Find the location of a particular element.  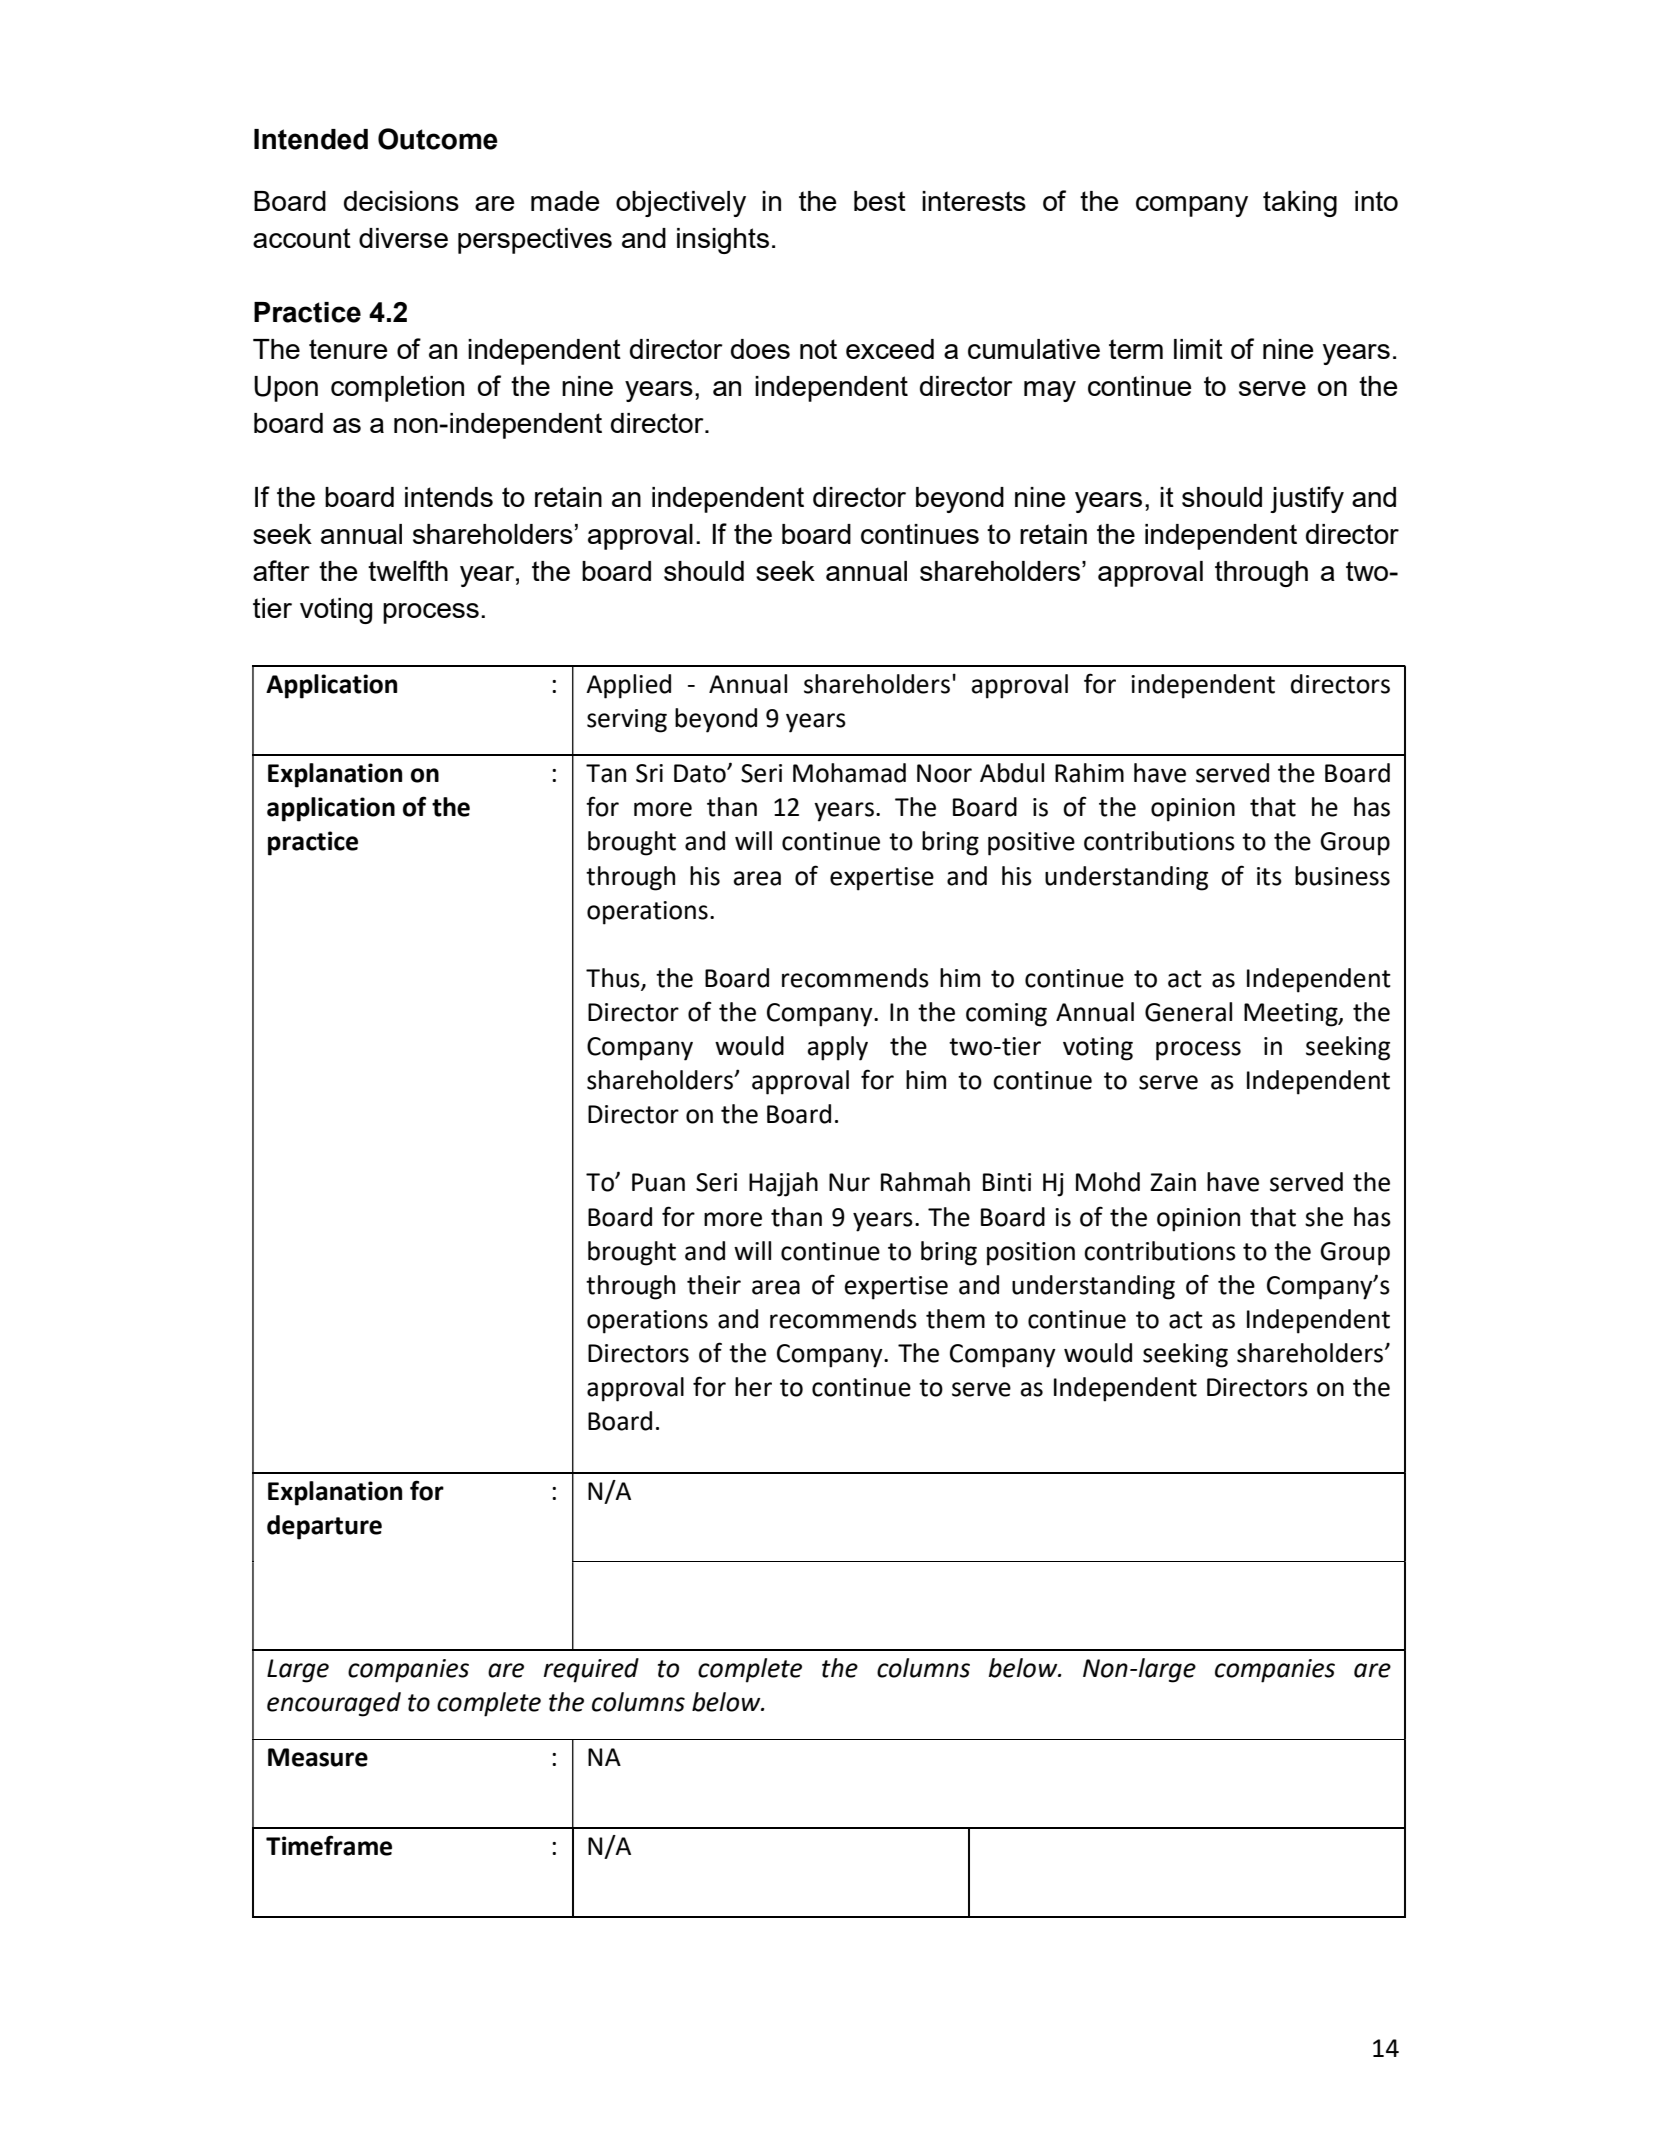

apply is located at coordinates (838, 1048).
